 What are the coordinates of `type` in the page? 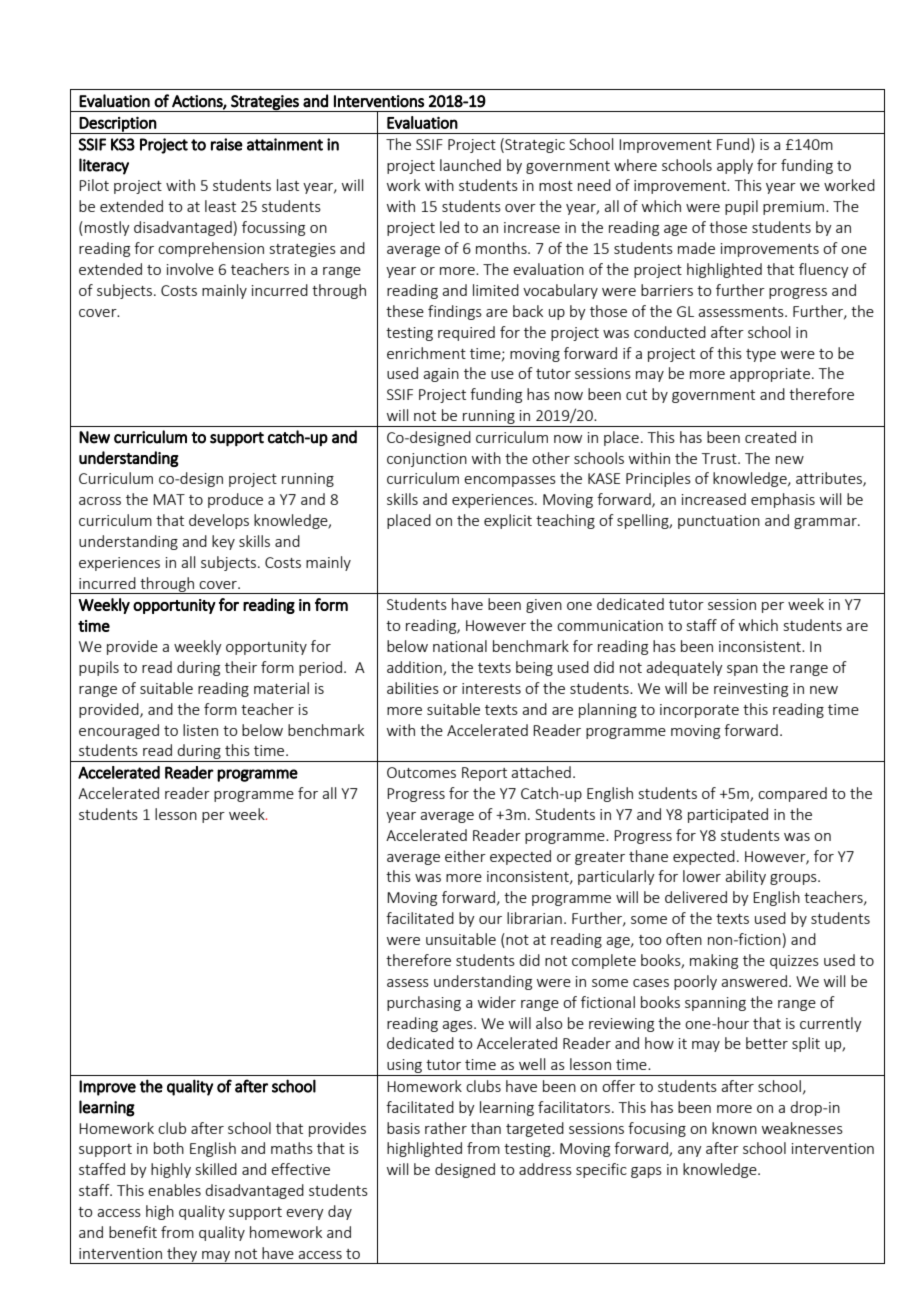 It's located at (761, 355).
